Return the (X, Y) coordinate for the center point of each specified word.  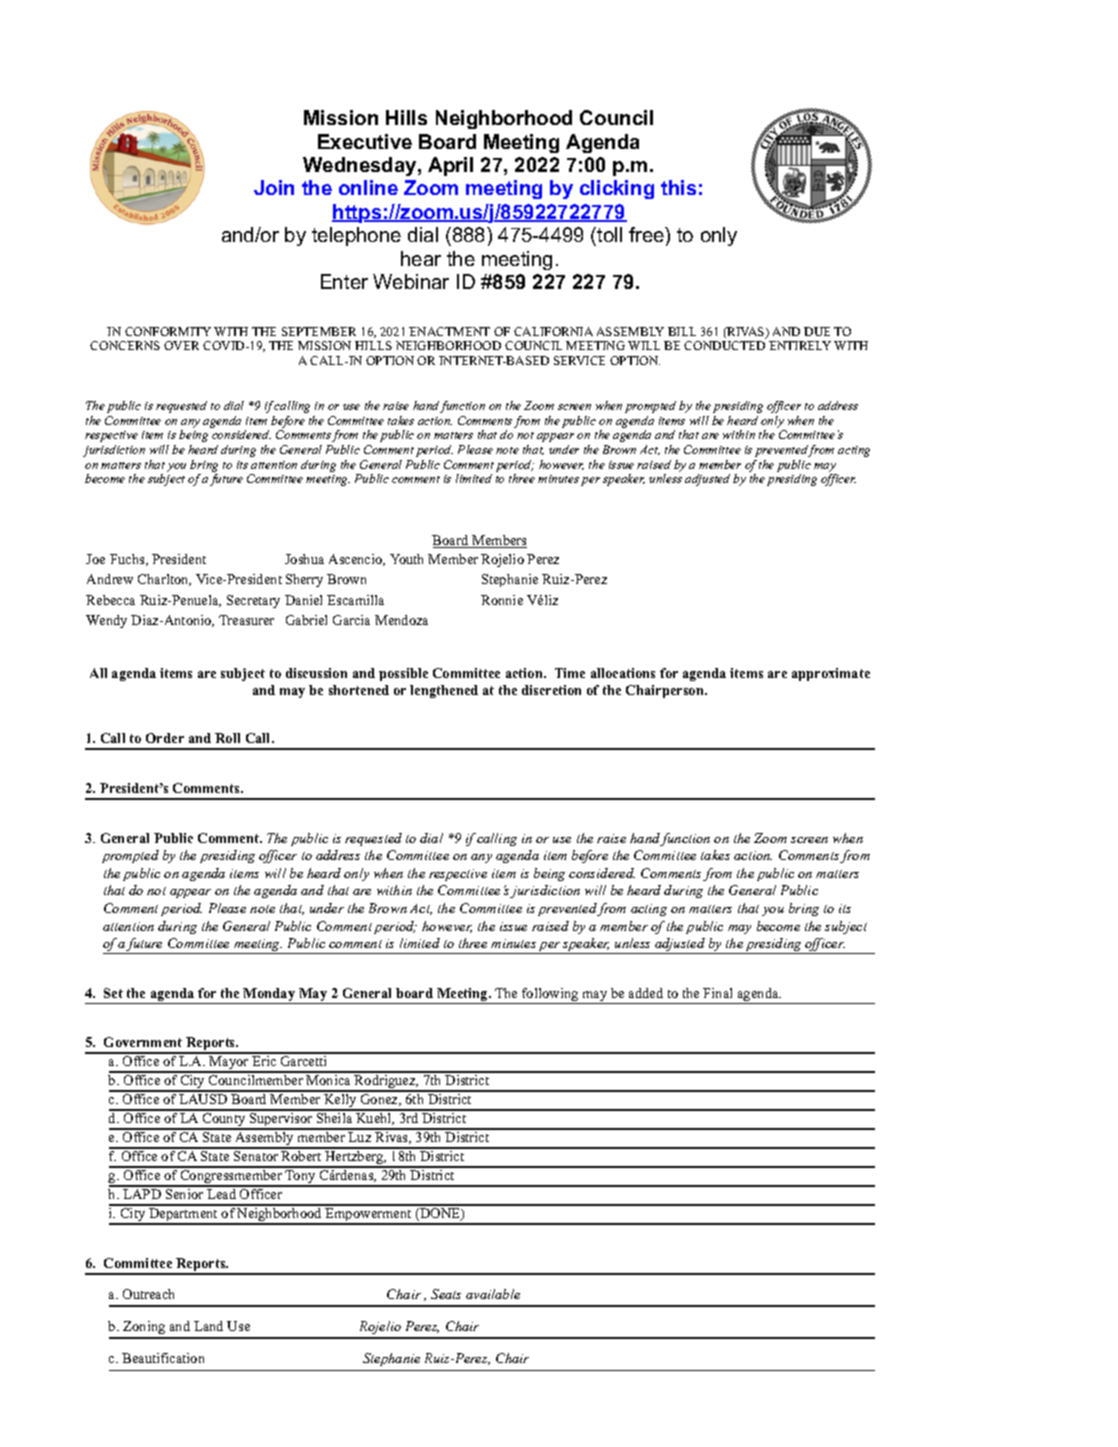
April (450, 166)
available (493, 1294)
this (678, 187)
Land (208, 1326)
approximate (831, 674)
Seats (446, 1294)
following (550, 996)
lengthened (444, 691)
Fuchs (128, 560)
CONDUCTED (724, 345)
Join (274, 187)
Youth (406, 559)
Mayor (229, 1064)
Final (717, 993)
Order (165, 738)
